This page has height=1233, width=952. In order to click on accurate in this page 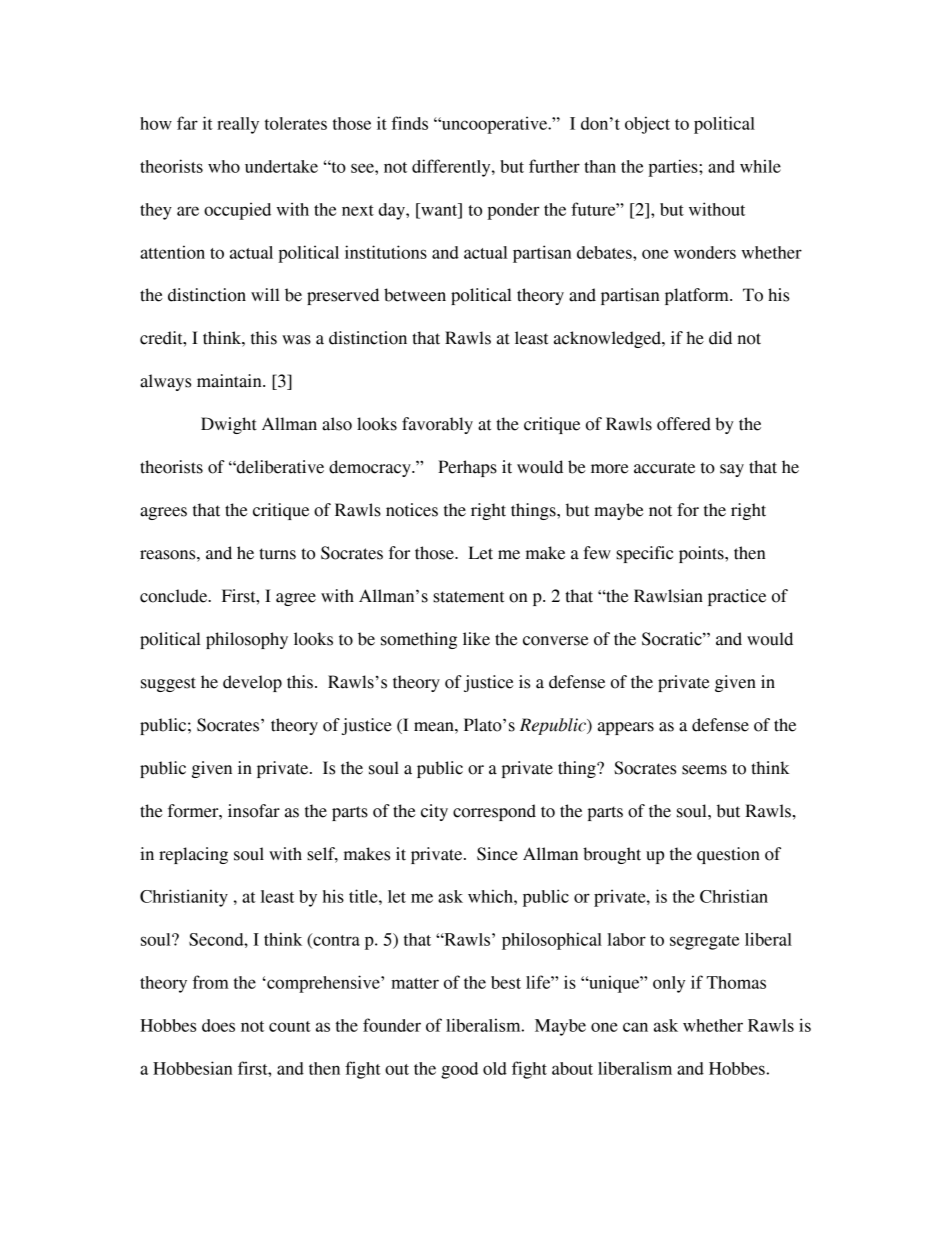, I will do `click(664, 468)`.
